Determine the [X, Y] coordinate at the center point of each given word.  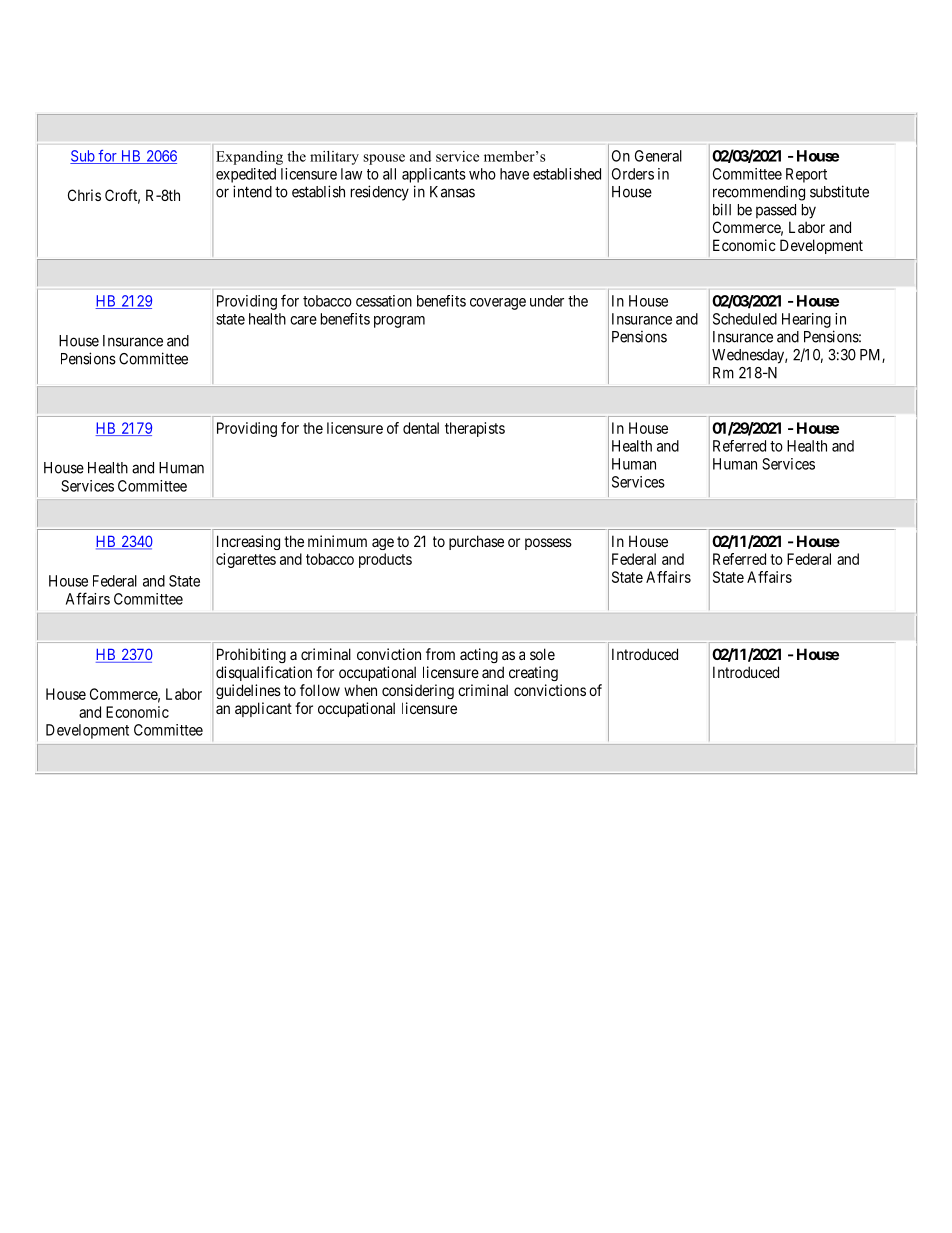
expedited [246, 175]
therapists [475, 429]
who [482, 174]
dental [421, 428]
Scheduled [745, 319]
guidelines [248, 691]
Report [806, 175]
